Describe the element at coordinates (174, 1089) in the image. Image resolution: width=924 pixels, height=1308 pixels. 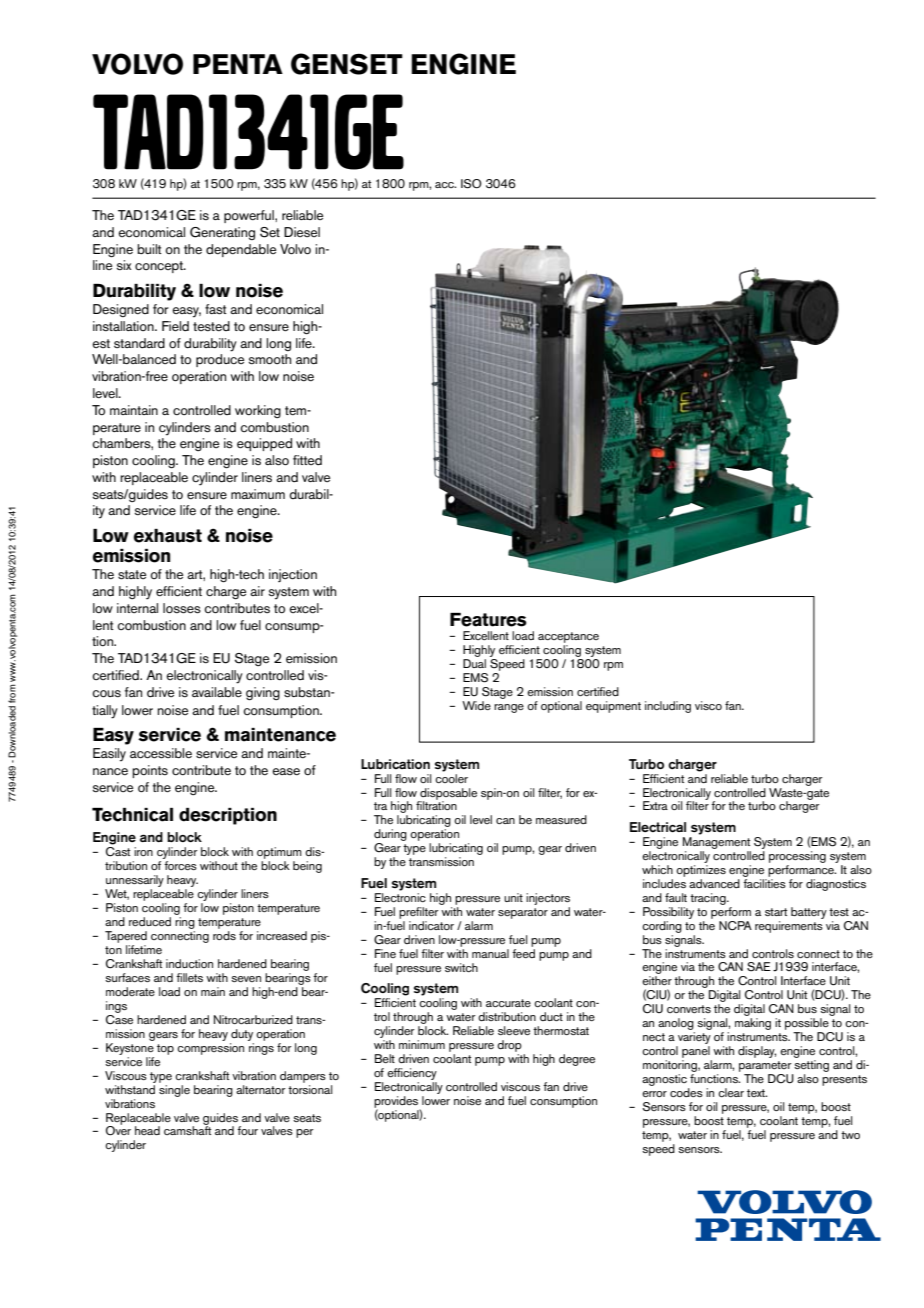
I see `single` at that location.
